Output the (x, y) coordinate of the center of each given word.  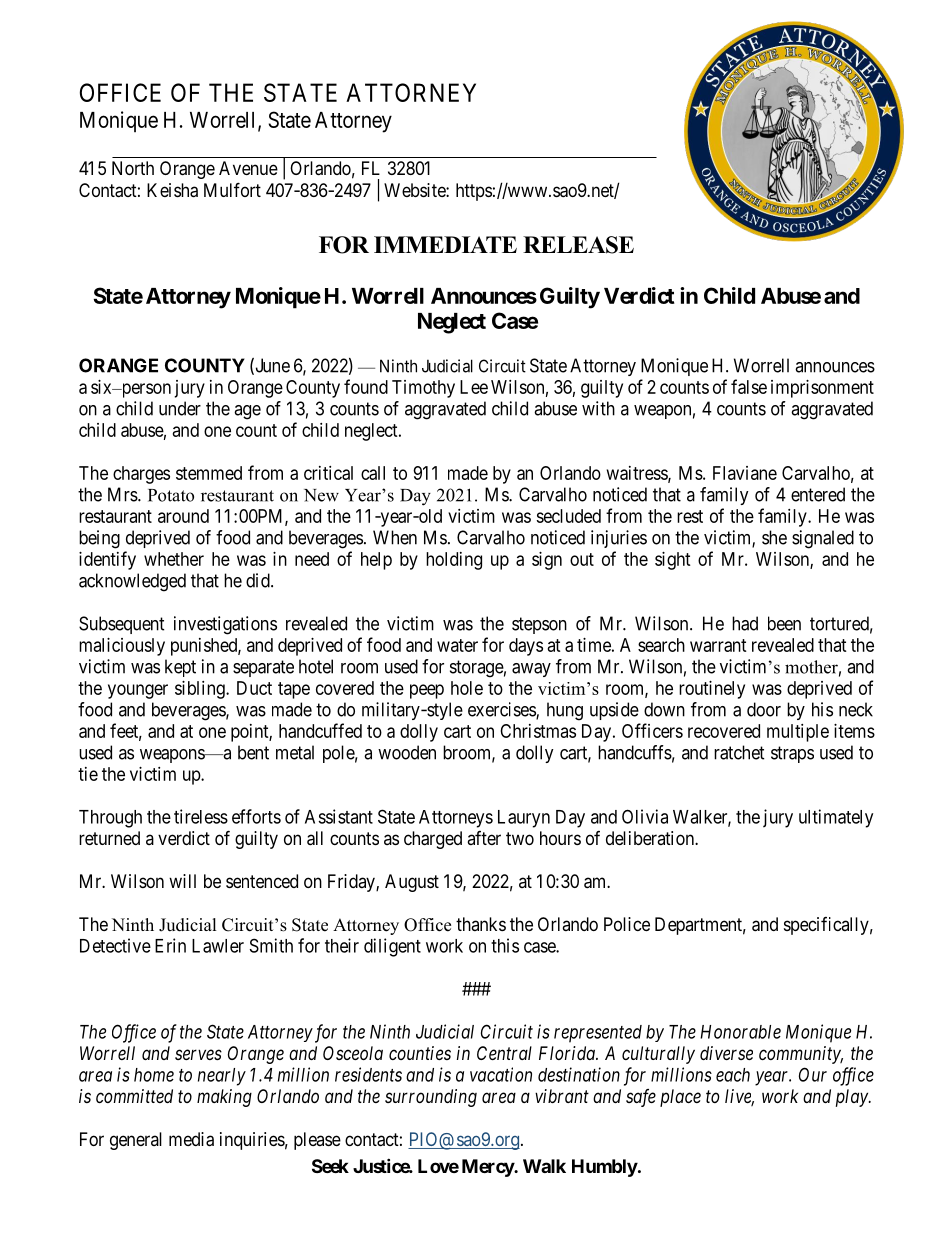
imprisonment (822, 389)
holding (454, 561)
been (784, 623)
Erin (170, 945)
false (749, 386)
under (180, 408)
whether (174, 559)
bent (253, 752)
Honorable (740, 1032)
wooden (407, 752)
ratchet (739, 752)
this (505, 945)
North (133, 168)
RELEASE (578, 245)
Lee (474, 387)
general (136, 1141)
